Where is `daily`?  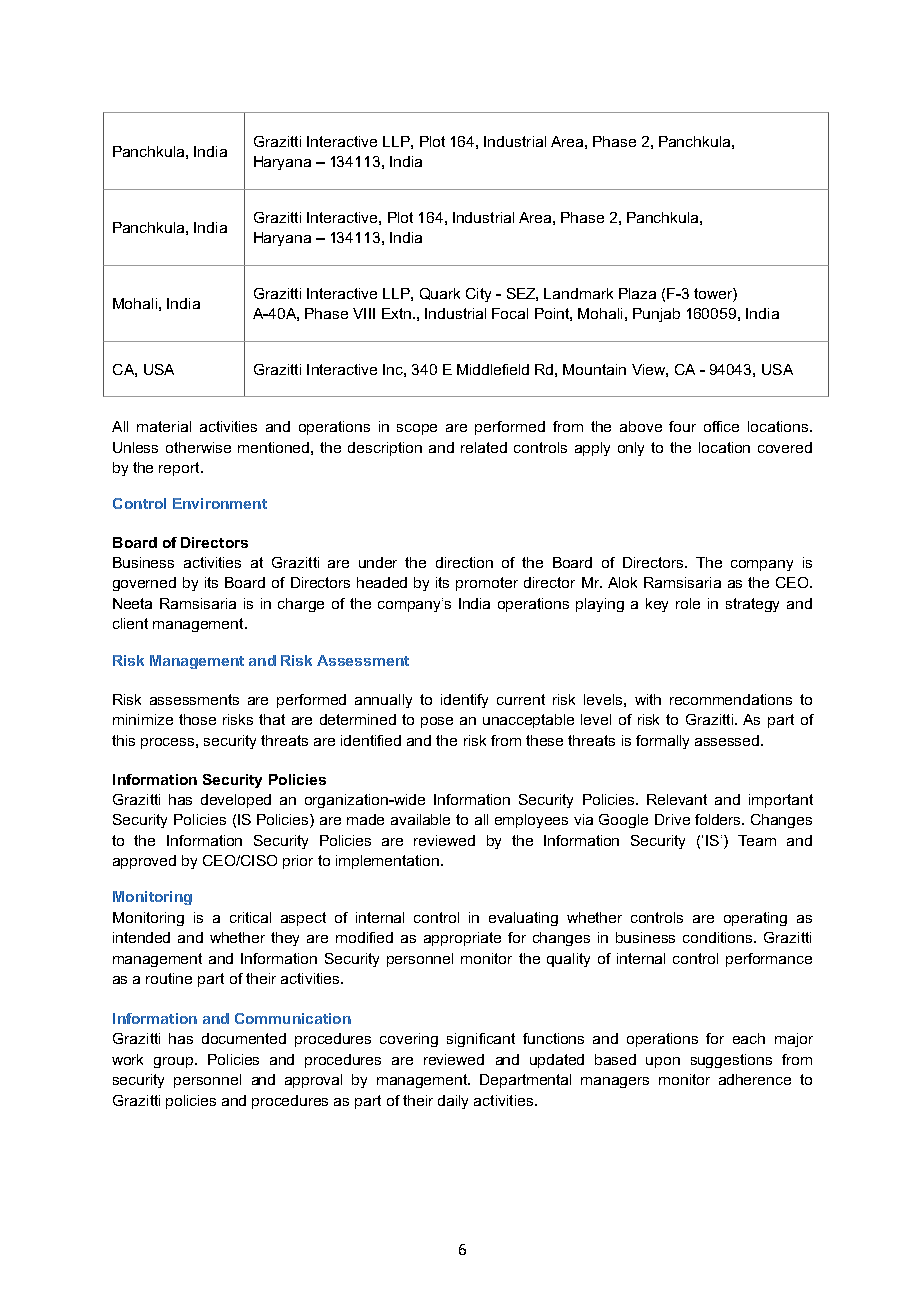
daily is located at coordinates (453, 1102).
